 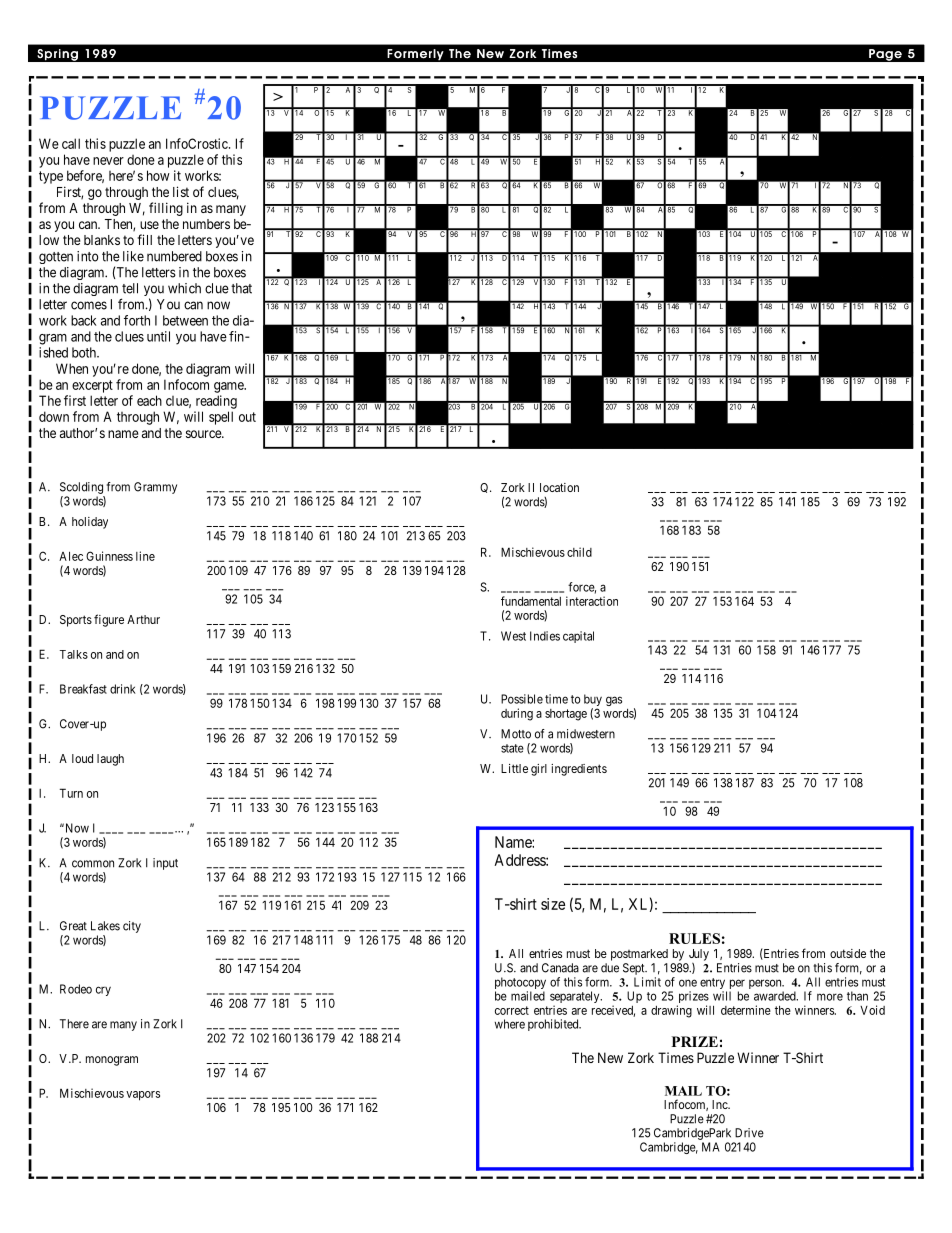 I want to click on prohibited, so click(x=554, y=1025).
